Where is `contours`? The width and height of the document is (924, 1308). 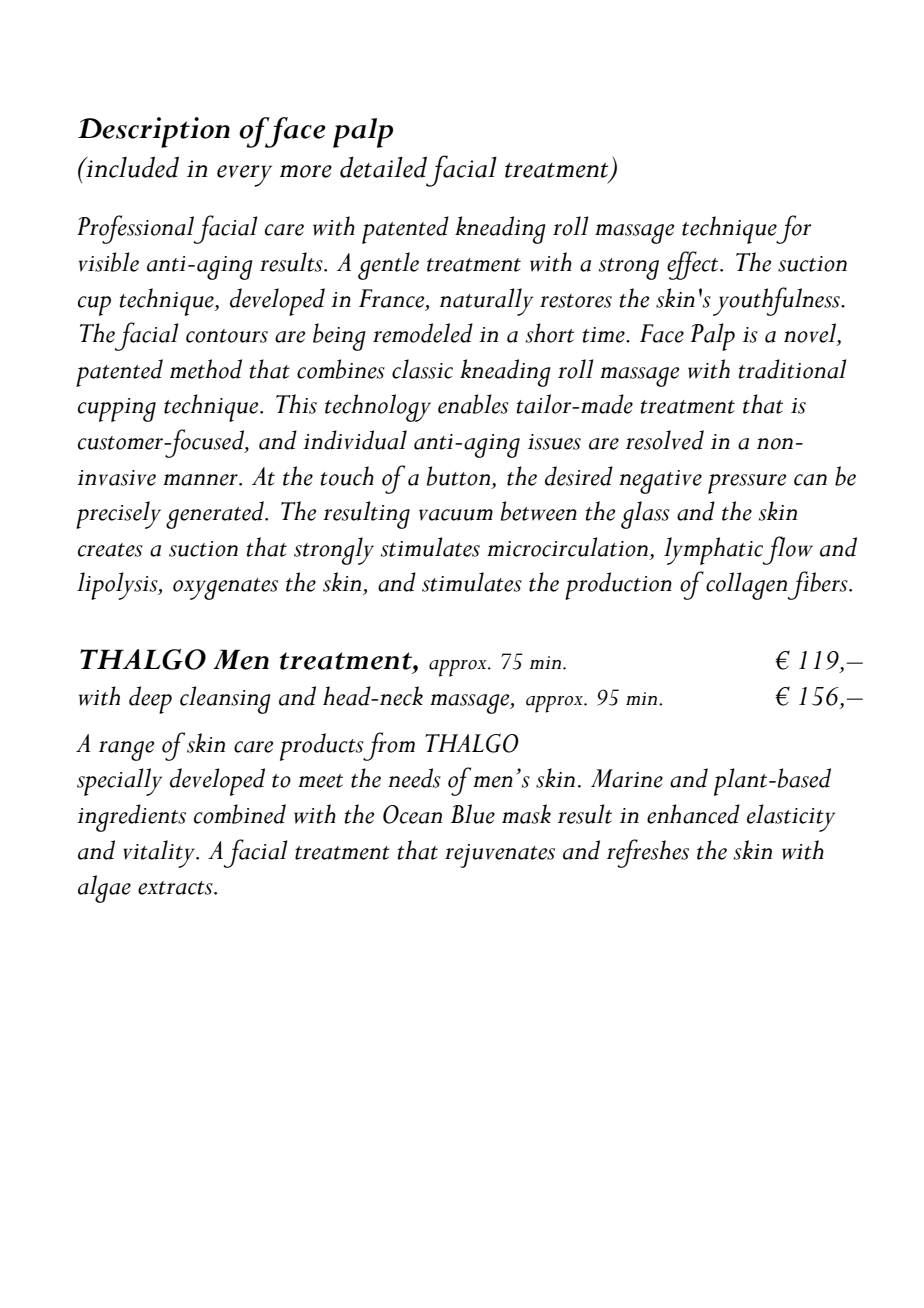 contours is located at coordinates (227, 336).
